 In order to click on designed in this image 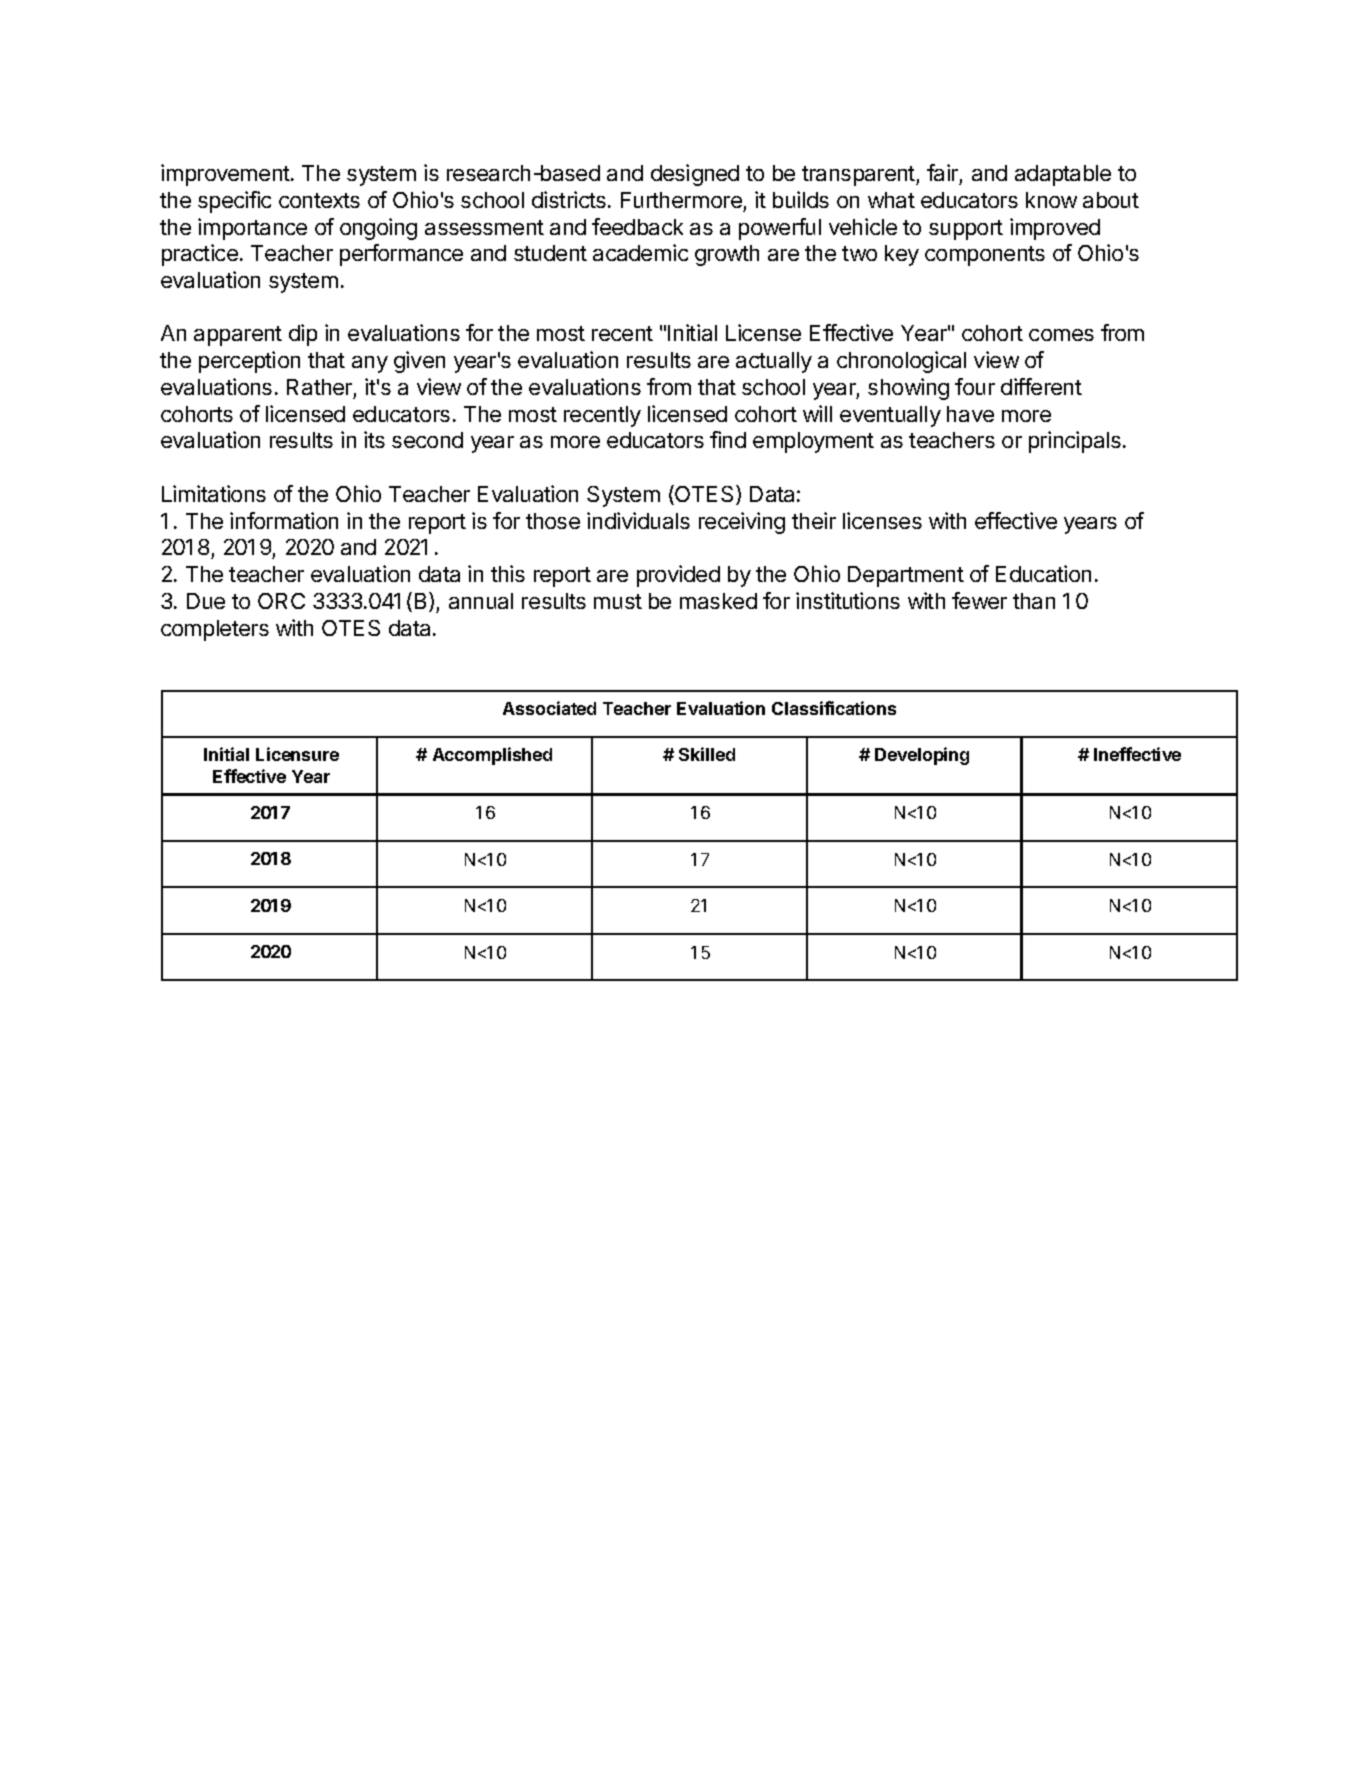, I will do `click(695, 175)`.
